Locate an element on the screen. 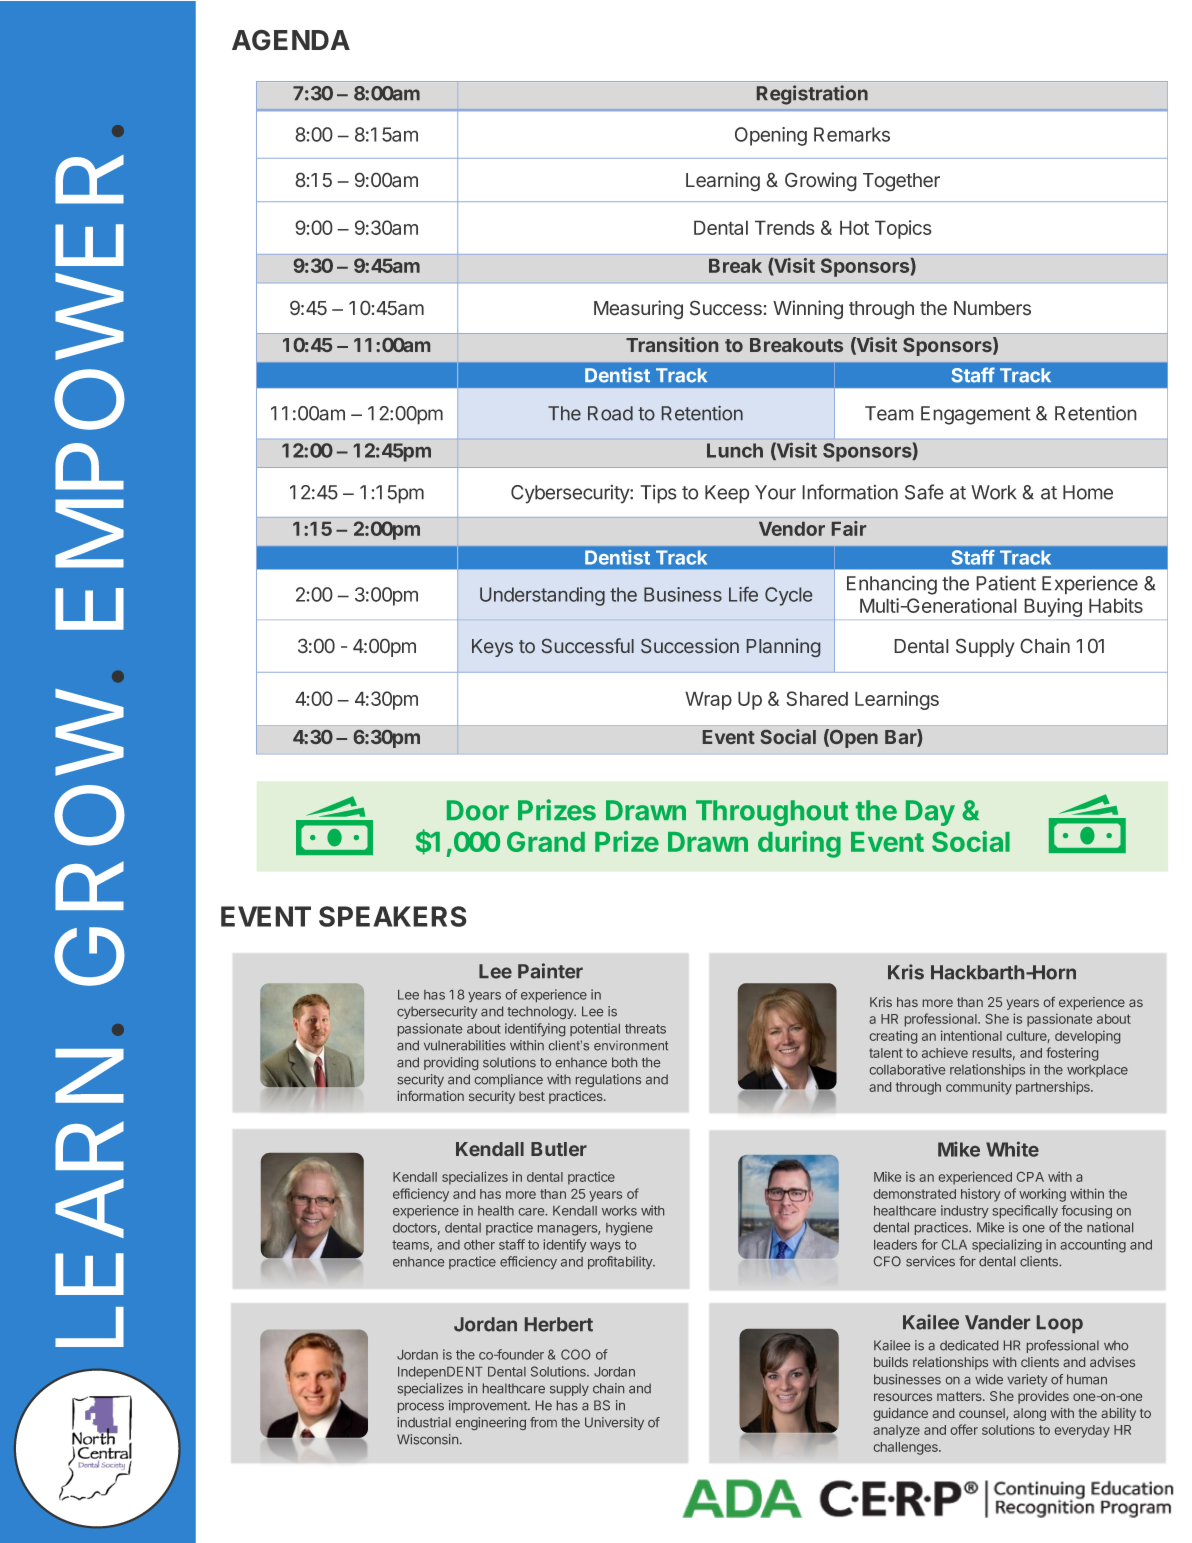 The width and height of the screenshot is (1192, 1543). Together is located at coordinates (901, 182).
